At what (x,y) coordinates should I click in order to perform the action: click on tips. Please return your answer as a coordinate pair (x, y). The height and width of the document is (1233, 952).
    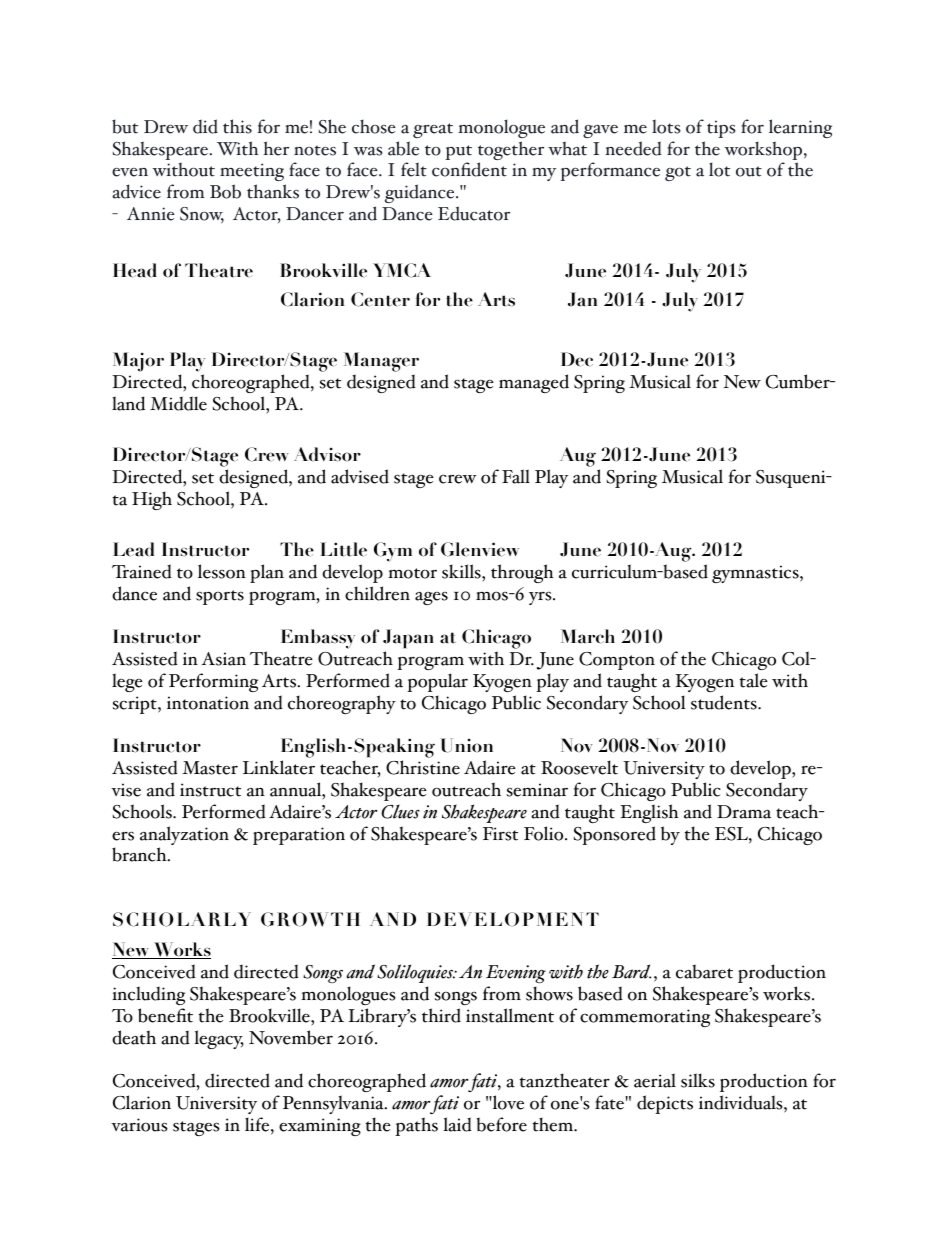
    Looking at the image, I should click on (721, 129).
